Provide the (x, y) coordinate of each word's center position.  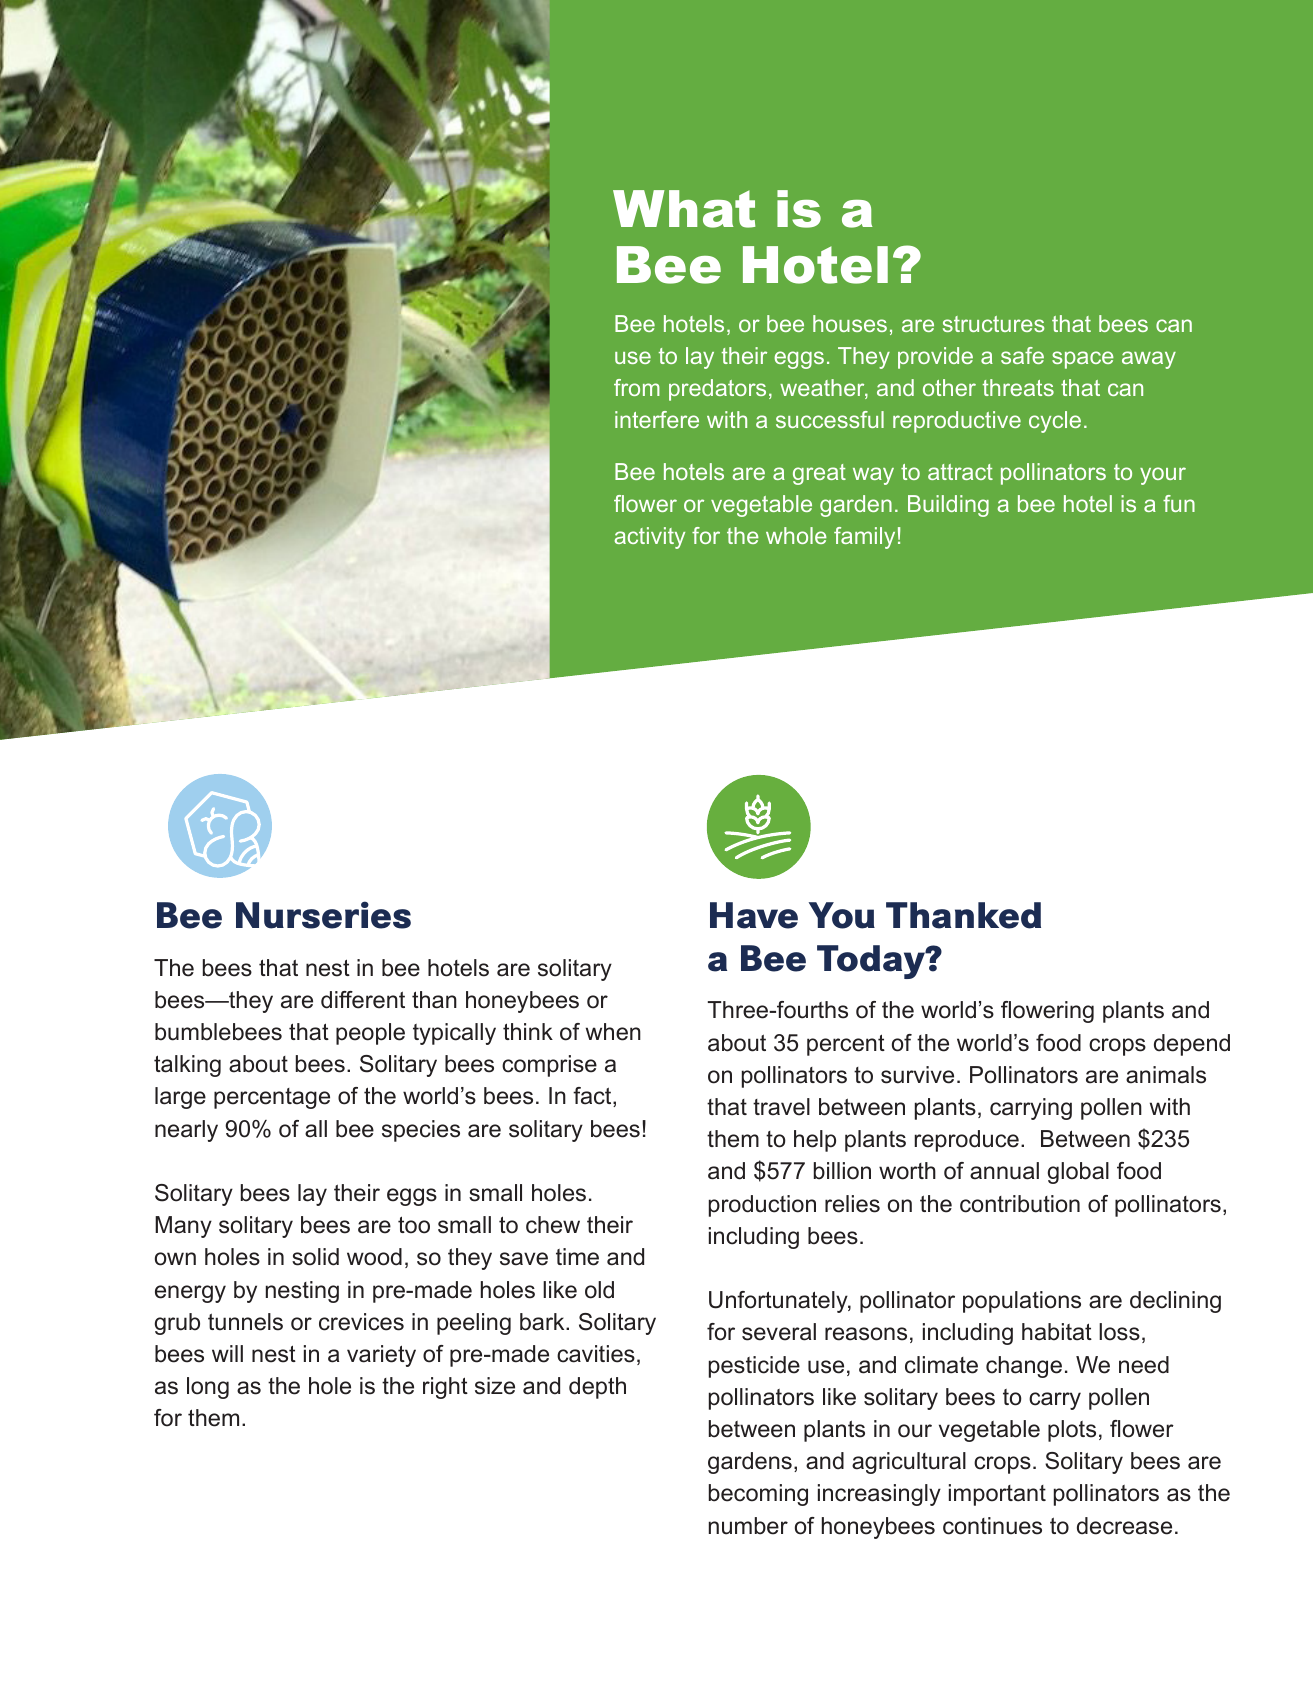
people (370, 1034)
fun (1179, 503)
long (208, 1388)
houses (850, 323)
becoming (758, 1495)
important (997, 1495)
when (613, 1032)
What (684, 209)
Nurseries (323, 915)
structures (994, 324)
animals (1166, 1075)
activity (649, 538)
